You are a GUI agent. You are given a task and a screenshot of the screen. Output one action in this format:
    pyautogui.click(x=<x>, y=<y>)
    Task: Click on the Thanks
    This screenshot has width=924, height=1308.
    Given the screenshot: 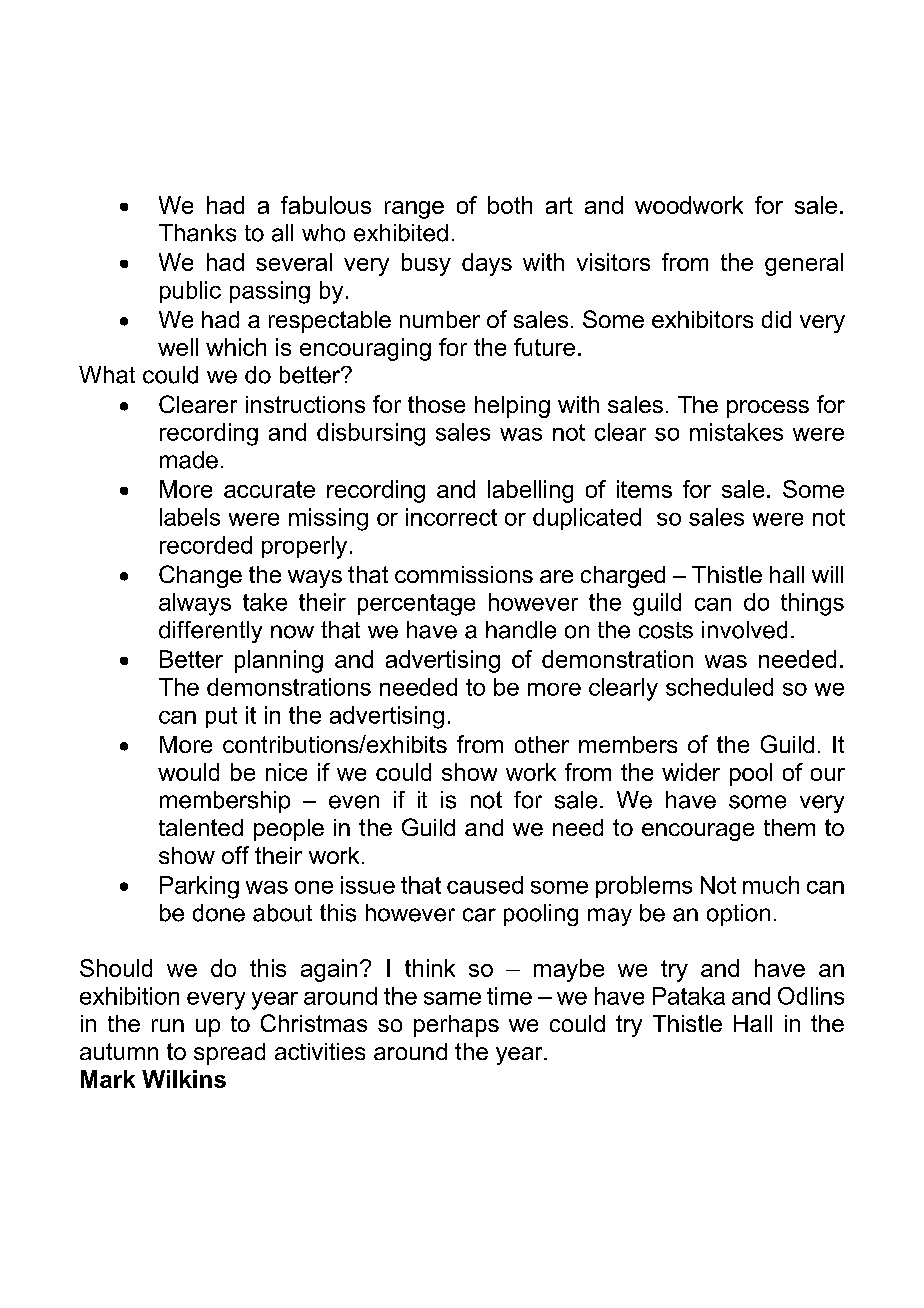 What is the action you would take?
    pyautogui.click(x=197, y=233)
